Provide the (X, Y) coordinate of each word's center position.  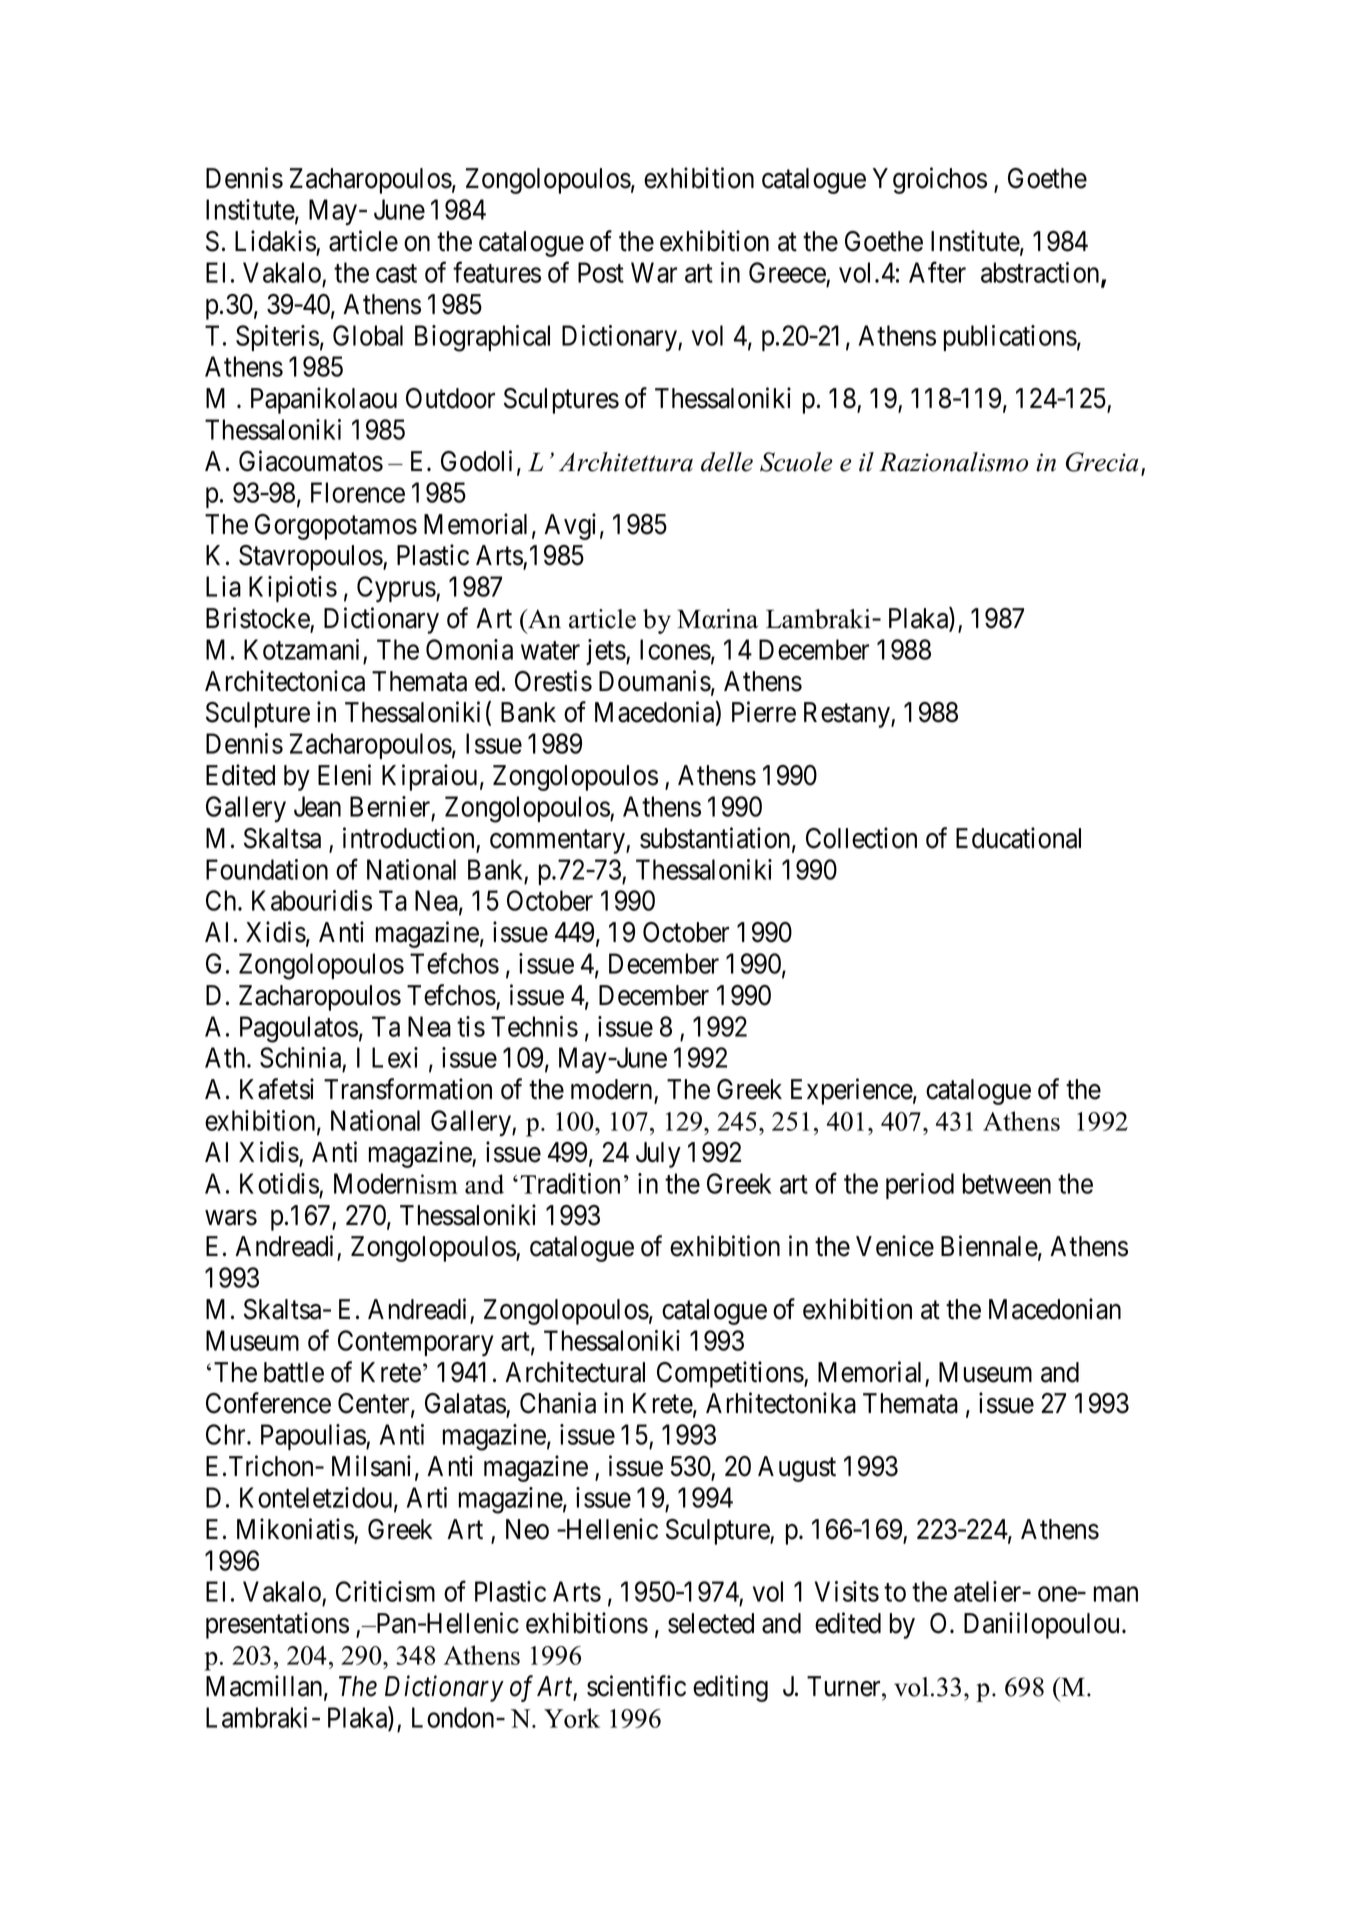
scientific (636, 1686)
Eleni (344, 775)
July (658, 1155)
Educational (1018, 838)
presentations (277, 1625)
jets (606, 652)
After (937, 272)
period (920, 1186)
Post (601, 272)
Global (368, 335)
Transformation (408, 1089)
